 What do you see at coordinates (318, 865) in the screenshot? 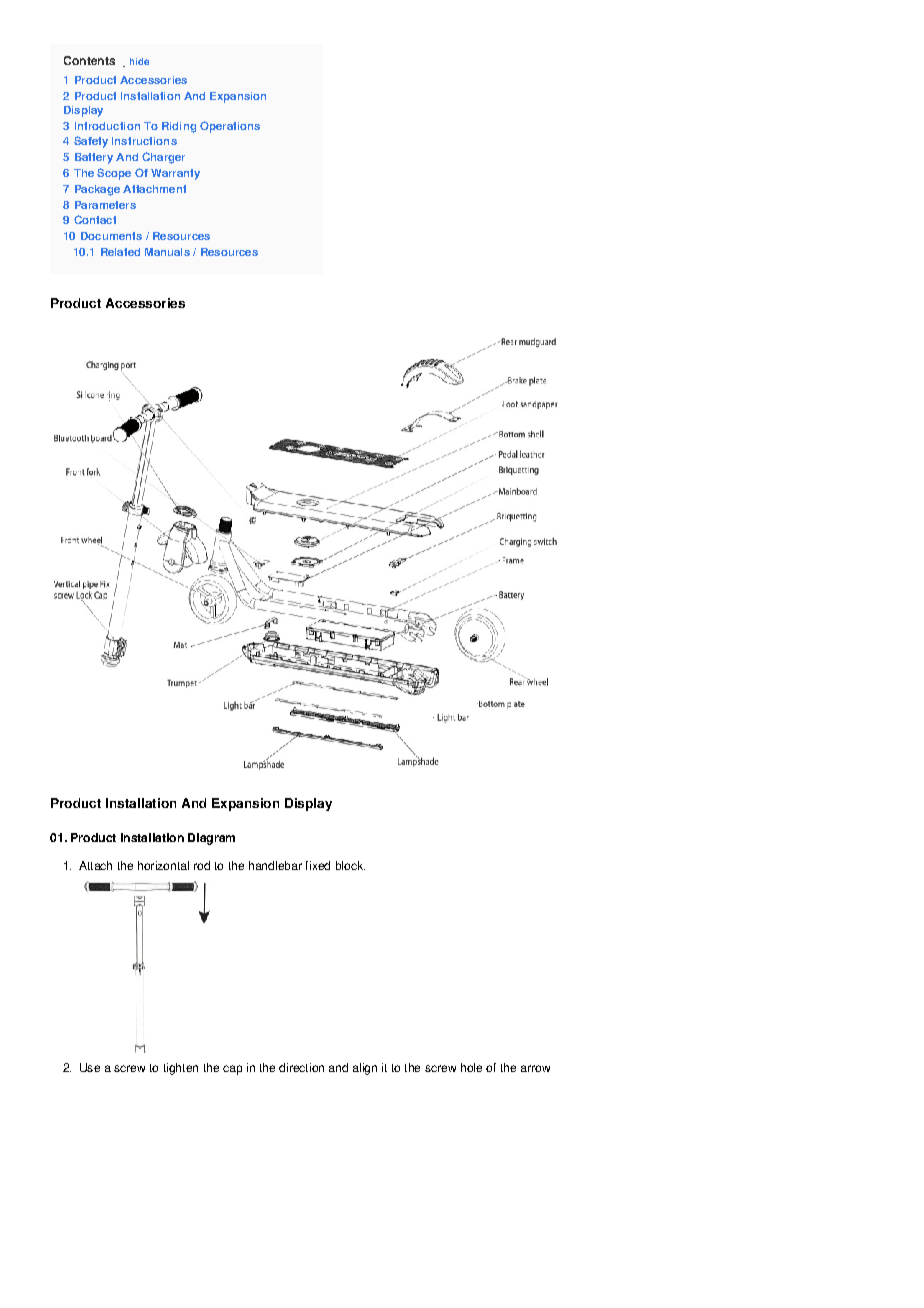
I see `fixed` at bounding box center [318, 865].
